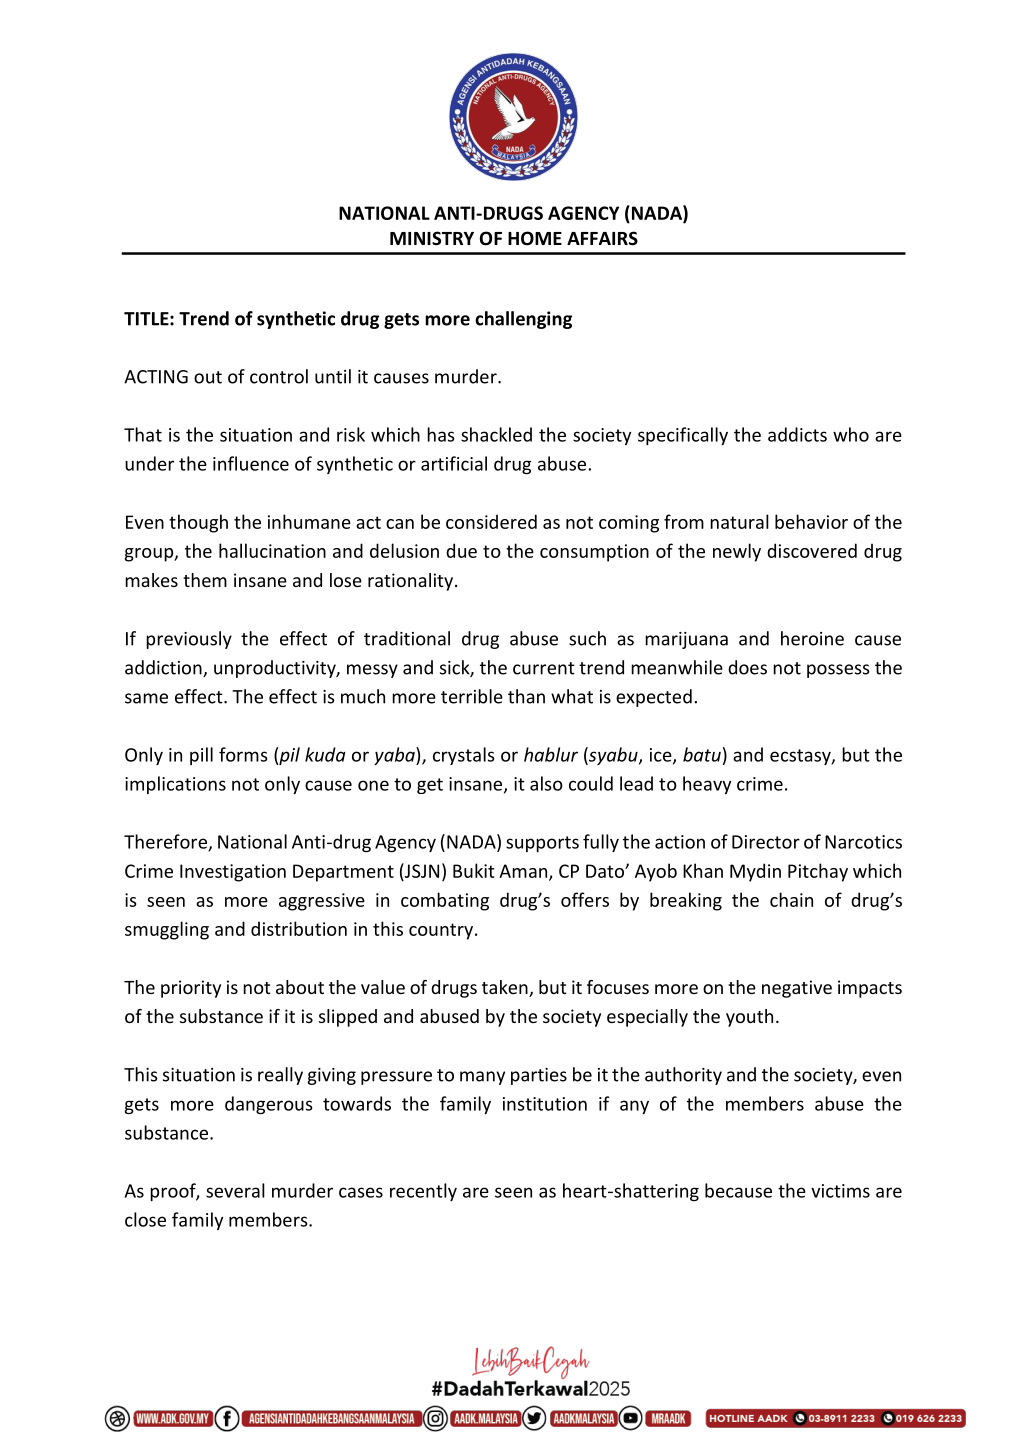 The image size is (1027, 1453). What do you see at coordinates (235, 1190) in the image?
I see `several` at bounding box center [235, 1190].
